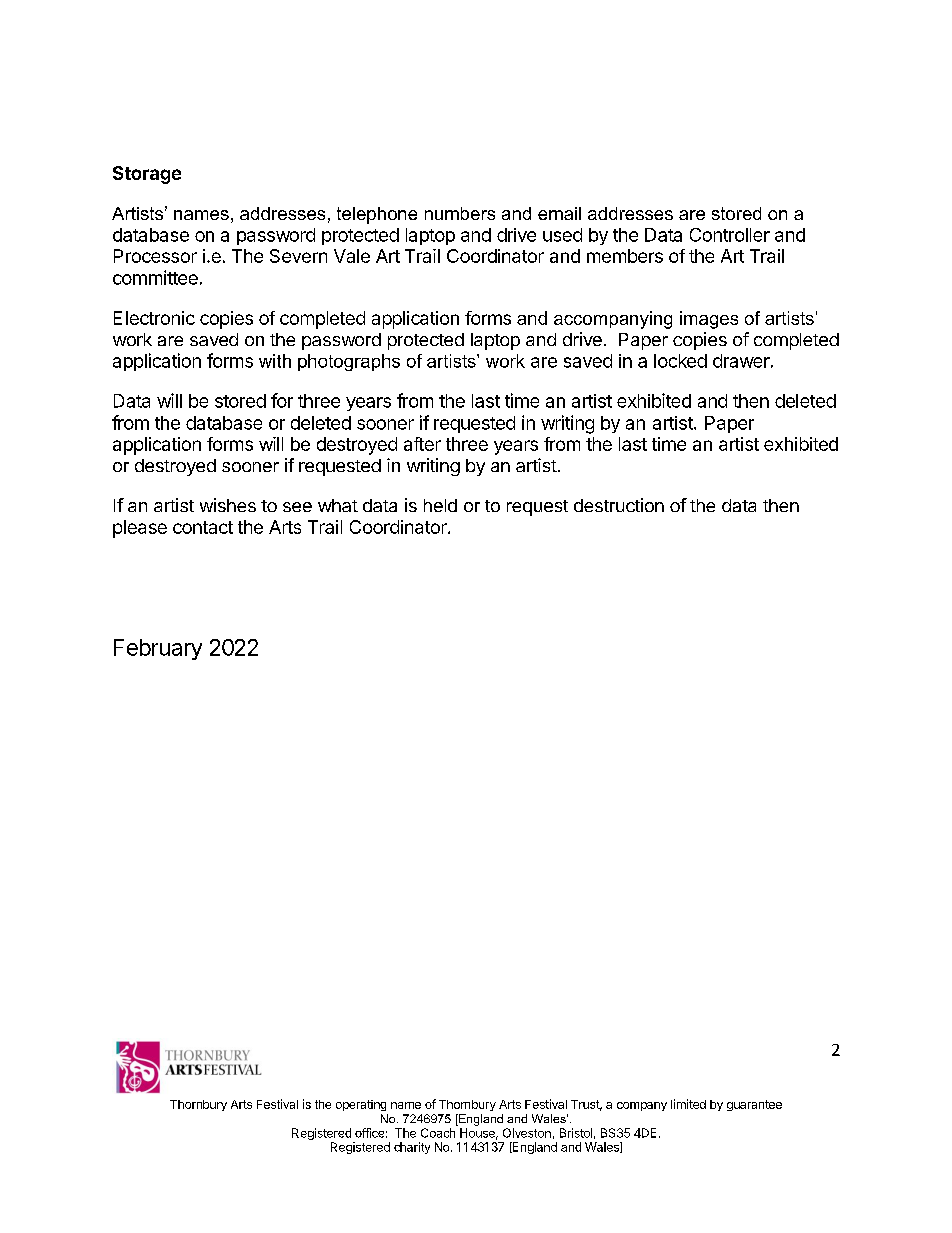  What do you see at coordinates (440, 505) in the image?
I see `held` at bounding box center [440, 505].
